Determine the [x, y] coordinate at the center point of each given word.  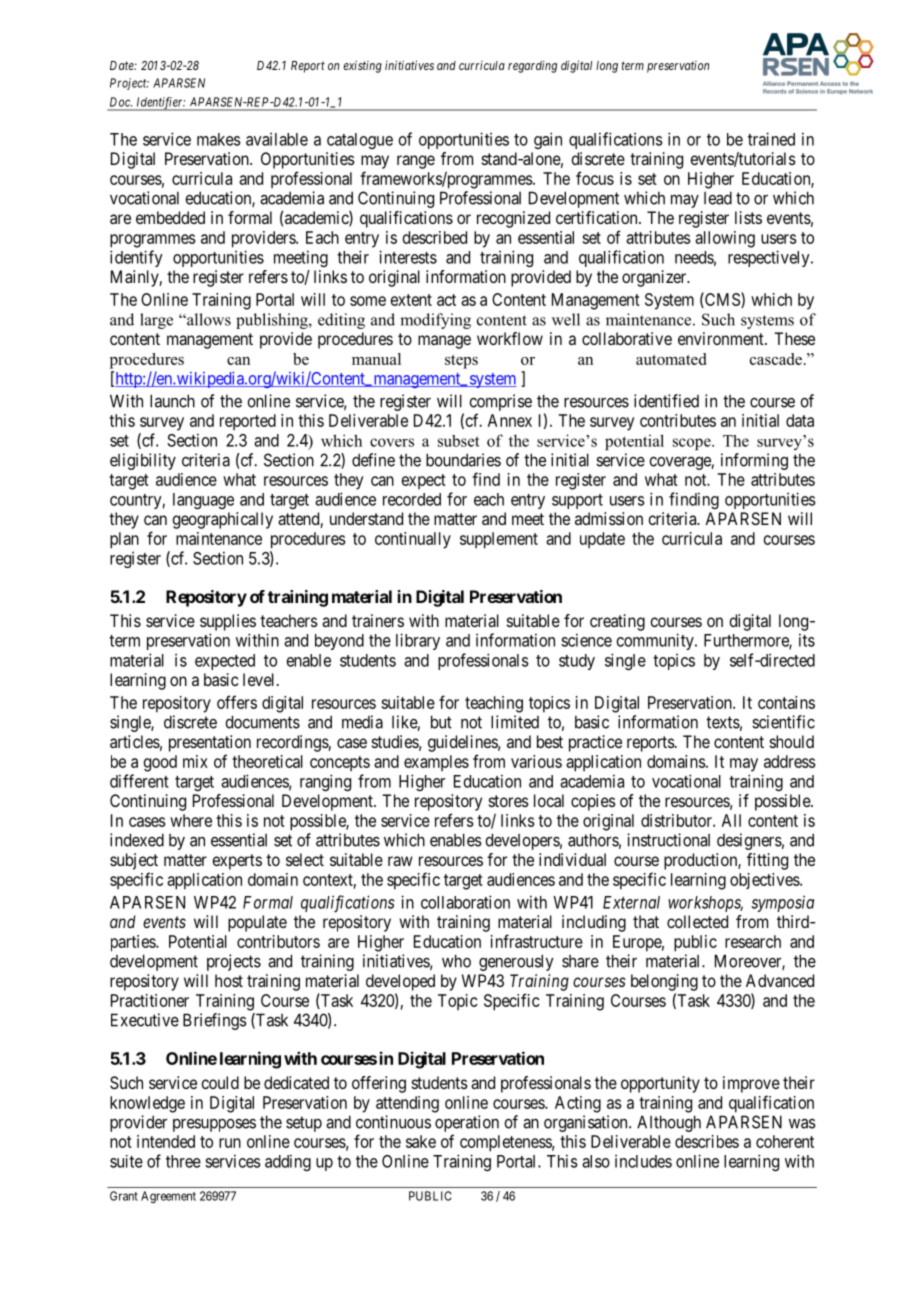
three [183, 1161]
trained [771, 139]
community [656, 641]
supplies [228, 622]
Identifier [160, 104]
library [418, 641]
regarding [532, 66]
